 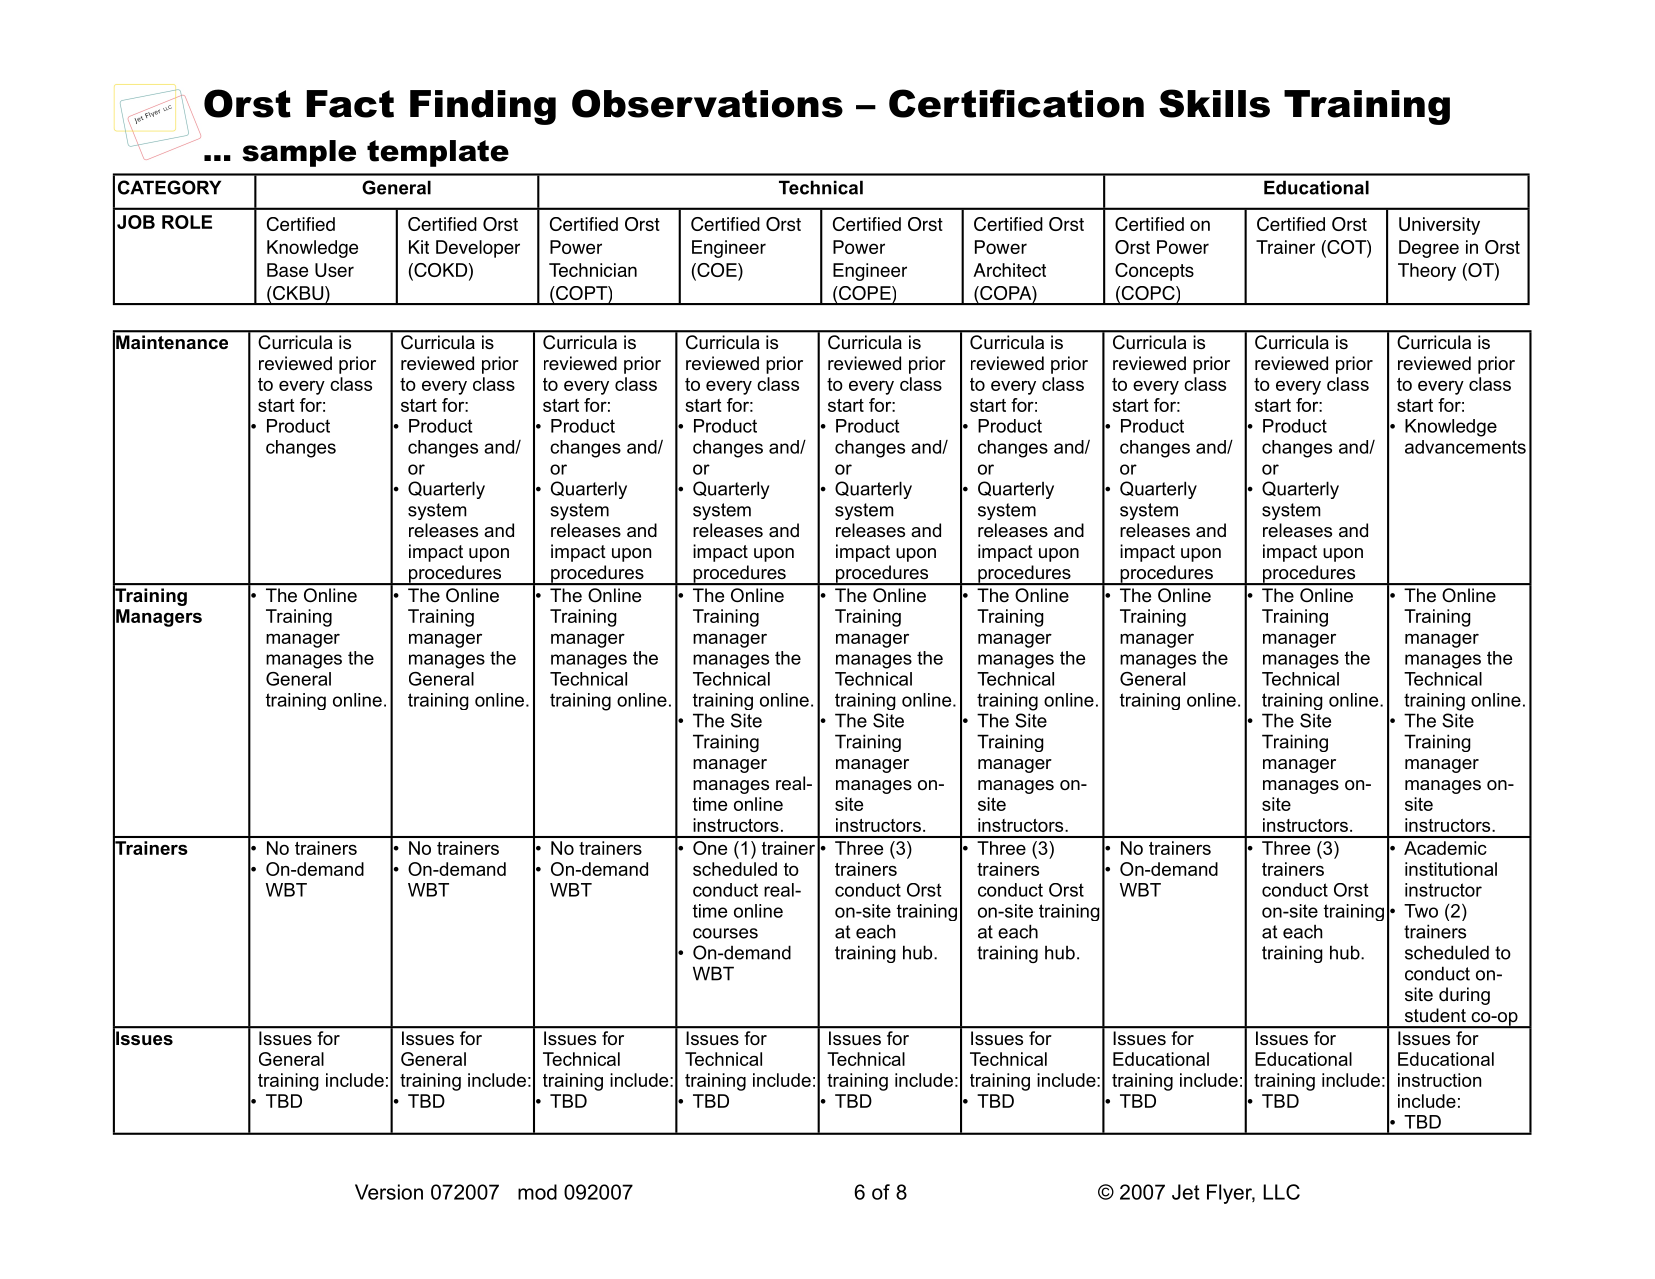 What do you see at coordinates (725, 933) in the screenshot?
I see `courses` at bounding box center [725, 933].
